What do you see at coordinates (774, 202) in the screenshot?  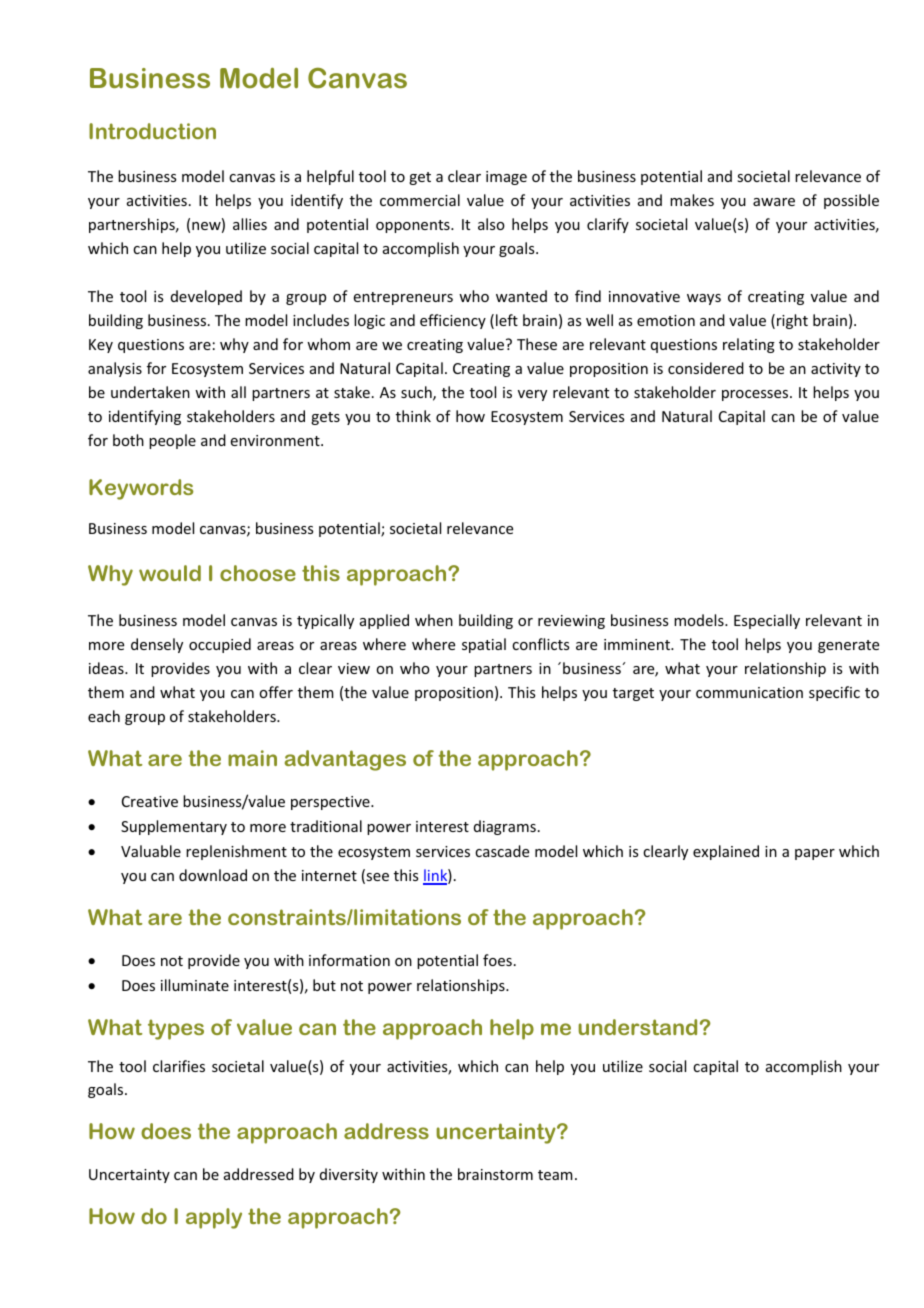 I see `aware` at bounding box center [774, 202].
